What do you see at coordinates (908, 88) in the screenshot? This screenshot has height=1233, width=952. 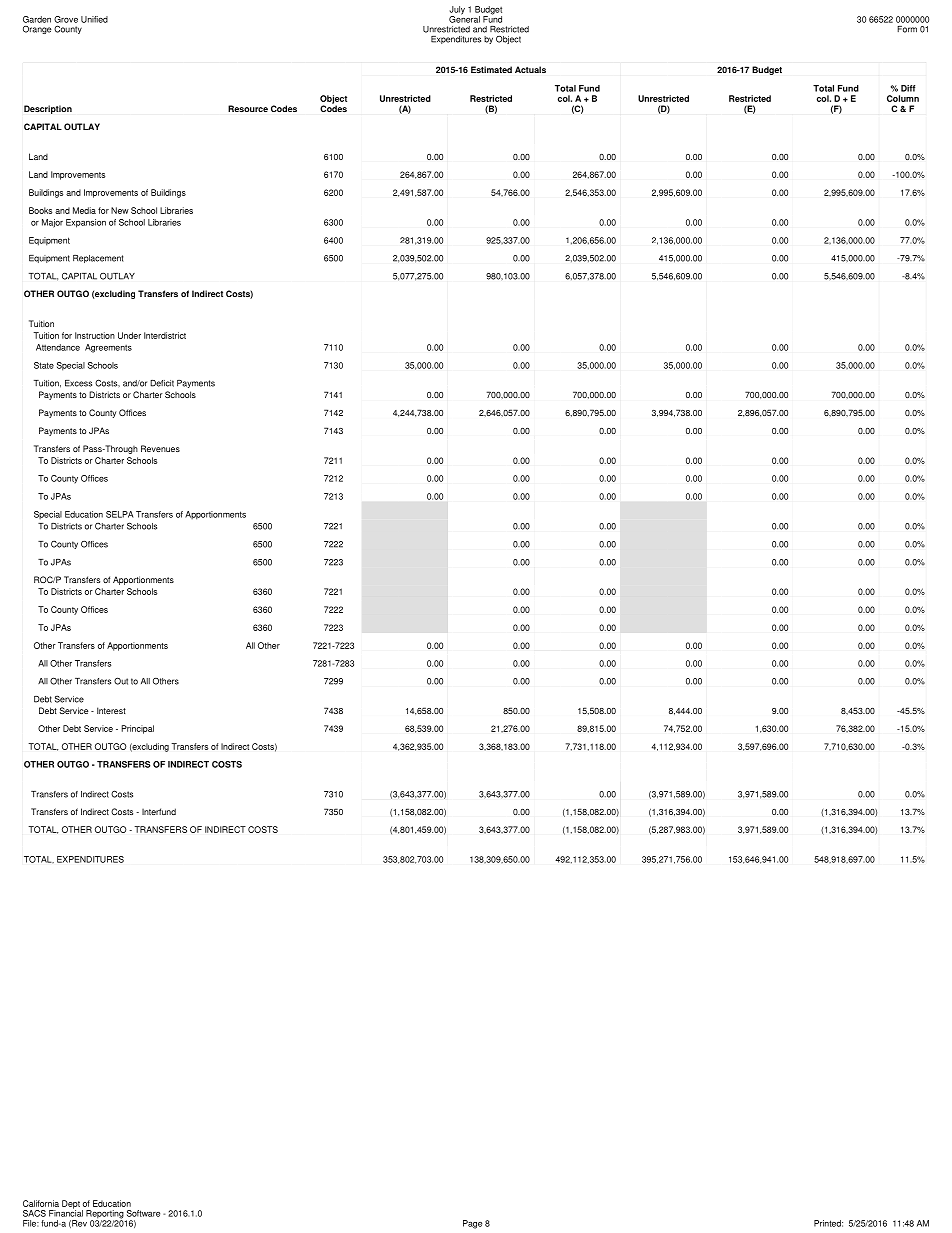 I see `Diff` at bounding box center [908, 88].
